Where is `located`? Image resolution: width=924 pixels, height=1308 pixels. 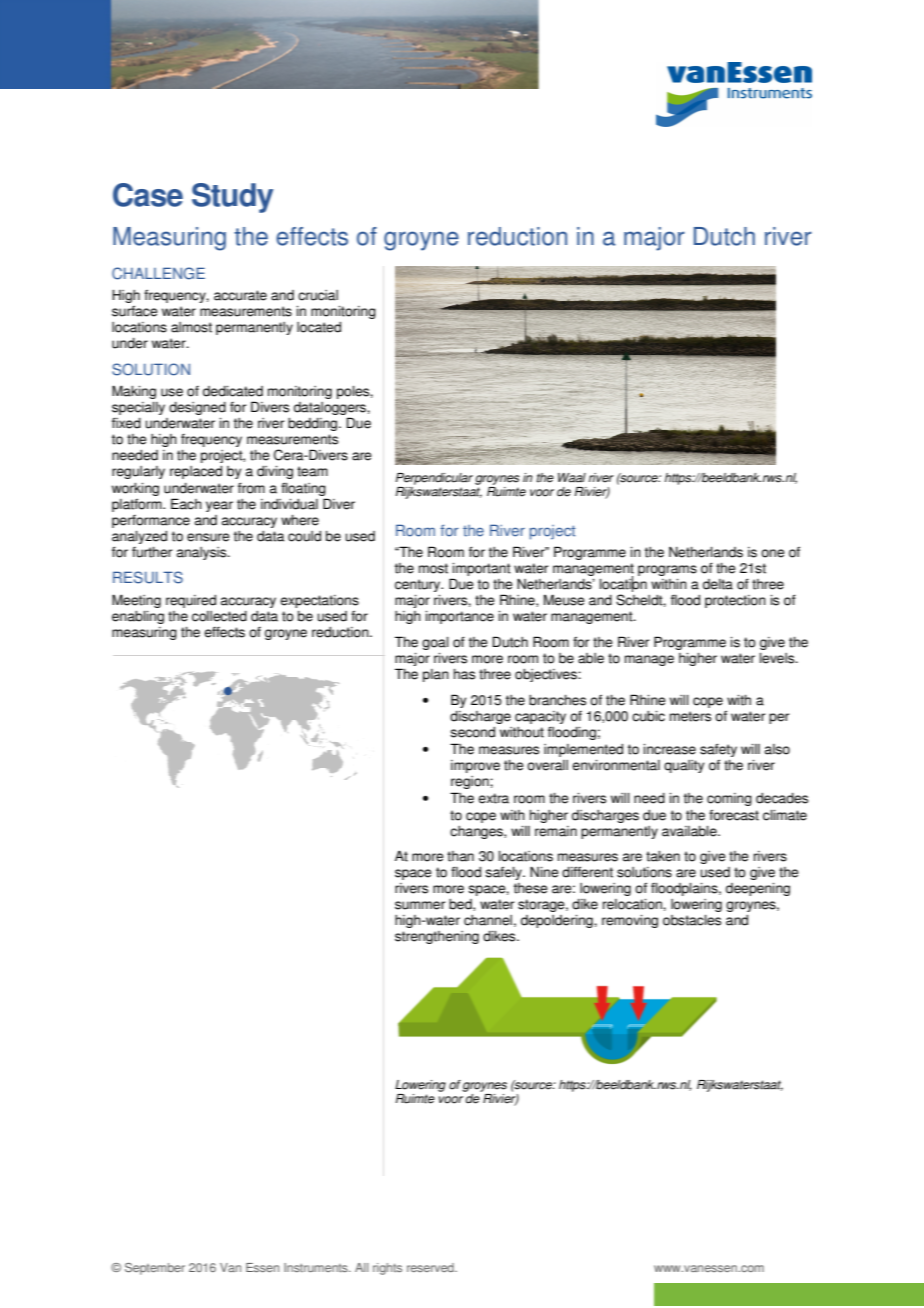
located is located at coordinates (319, 327).
